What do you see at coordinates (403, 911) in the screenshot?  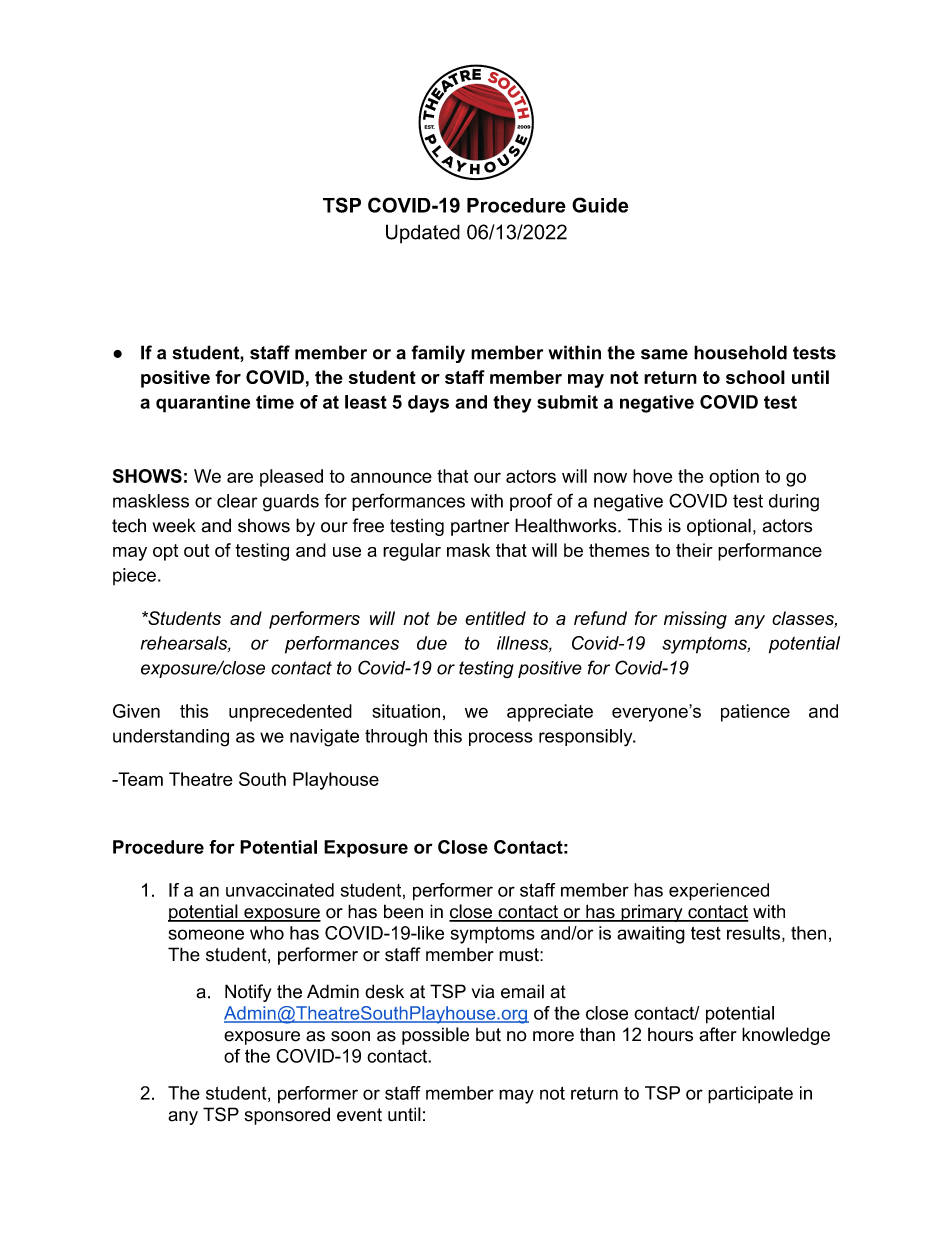 I see `been` at bounding box center [403, 911].
